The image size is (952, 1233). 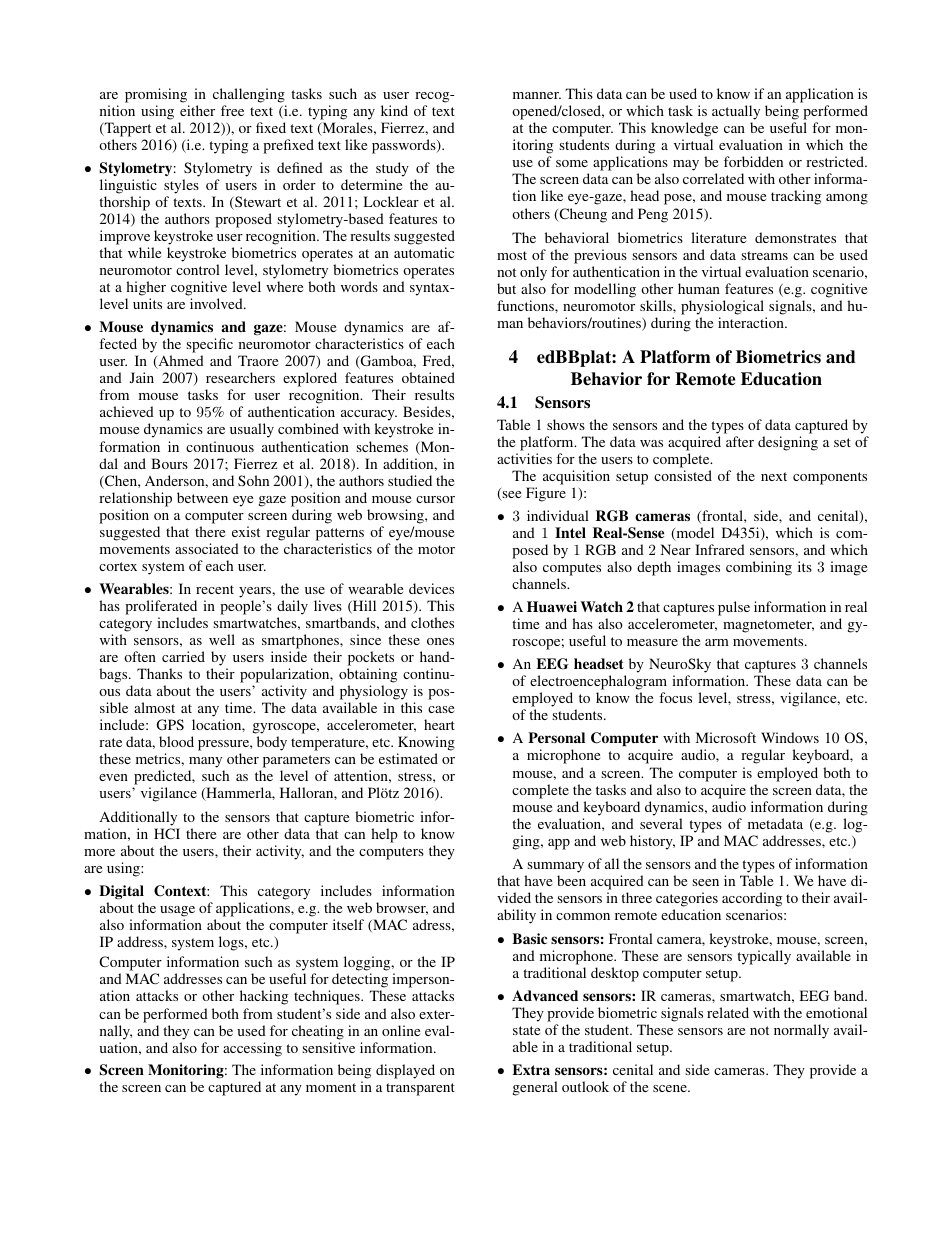 I want to click on actually, so click(x=736, y=112).
